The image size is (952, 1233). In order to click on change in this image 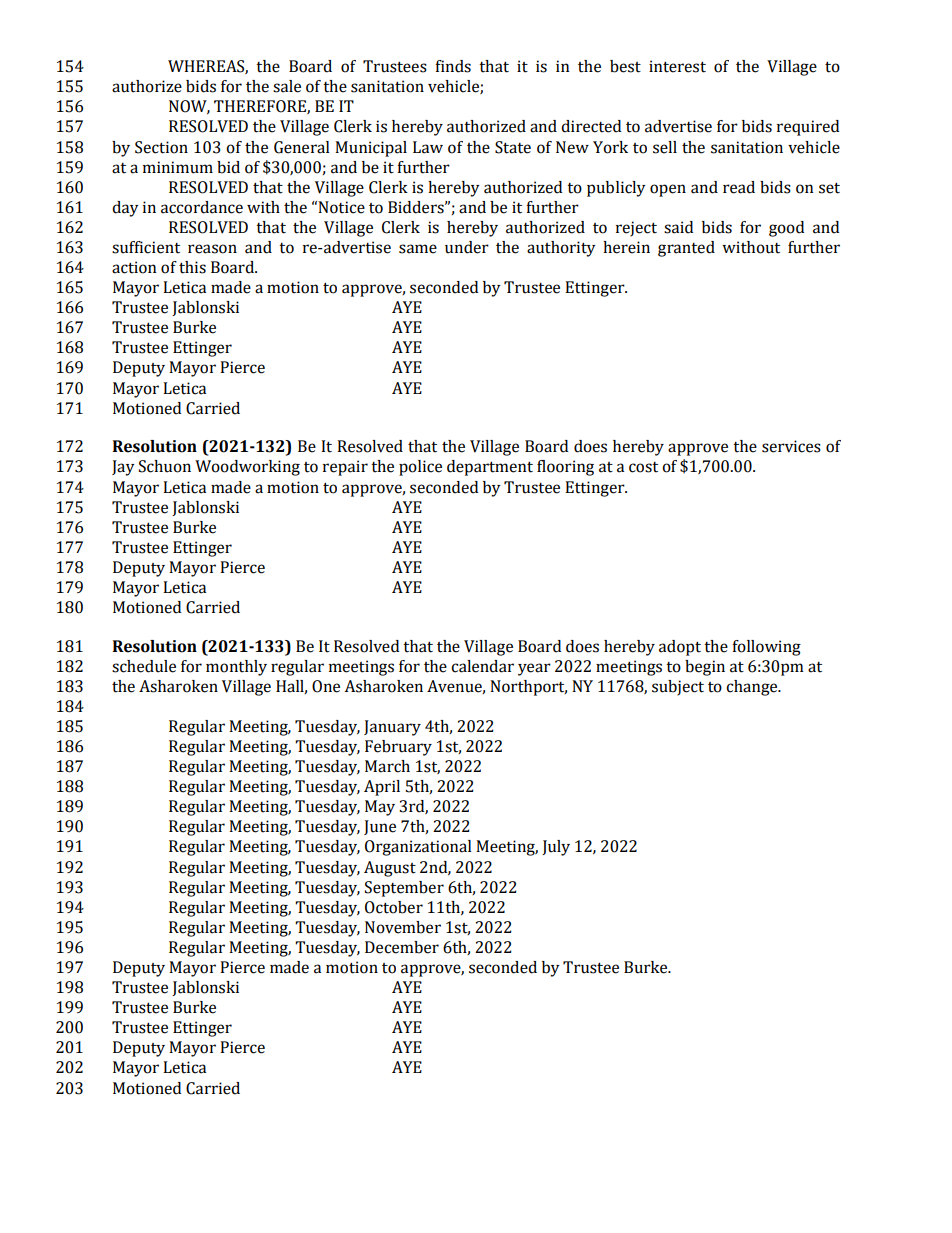, I will do `click(753, 688)`.
